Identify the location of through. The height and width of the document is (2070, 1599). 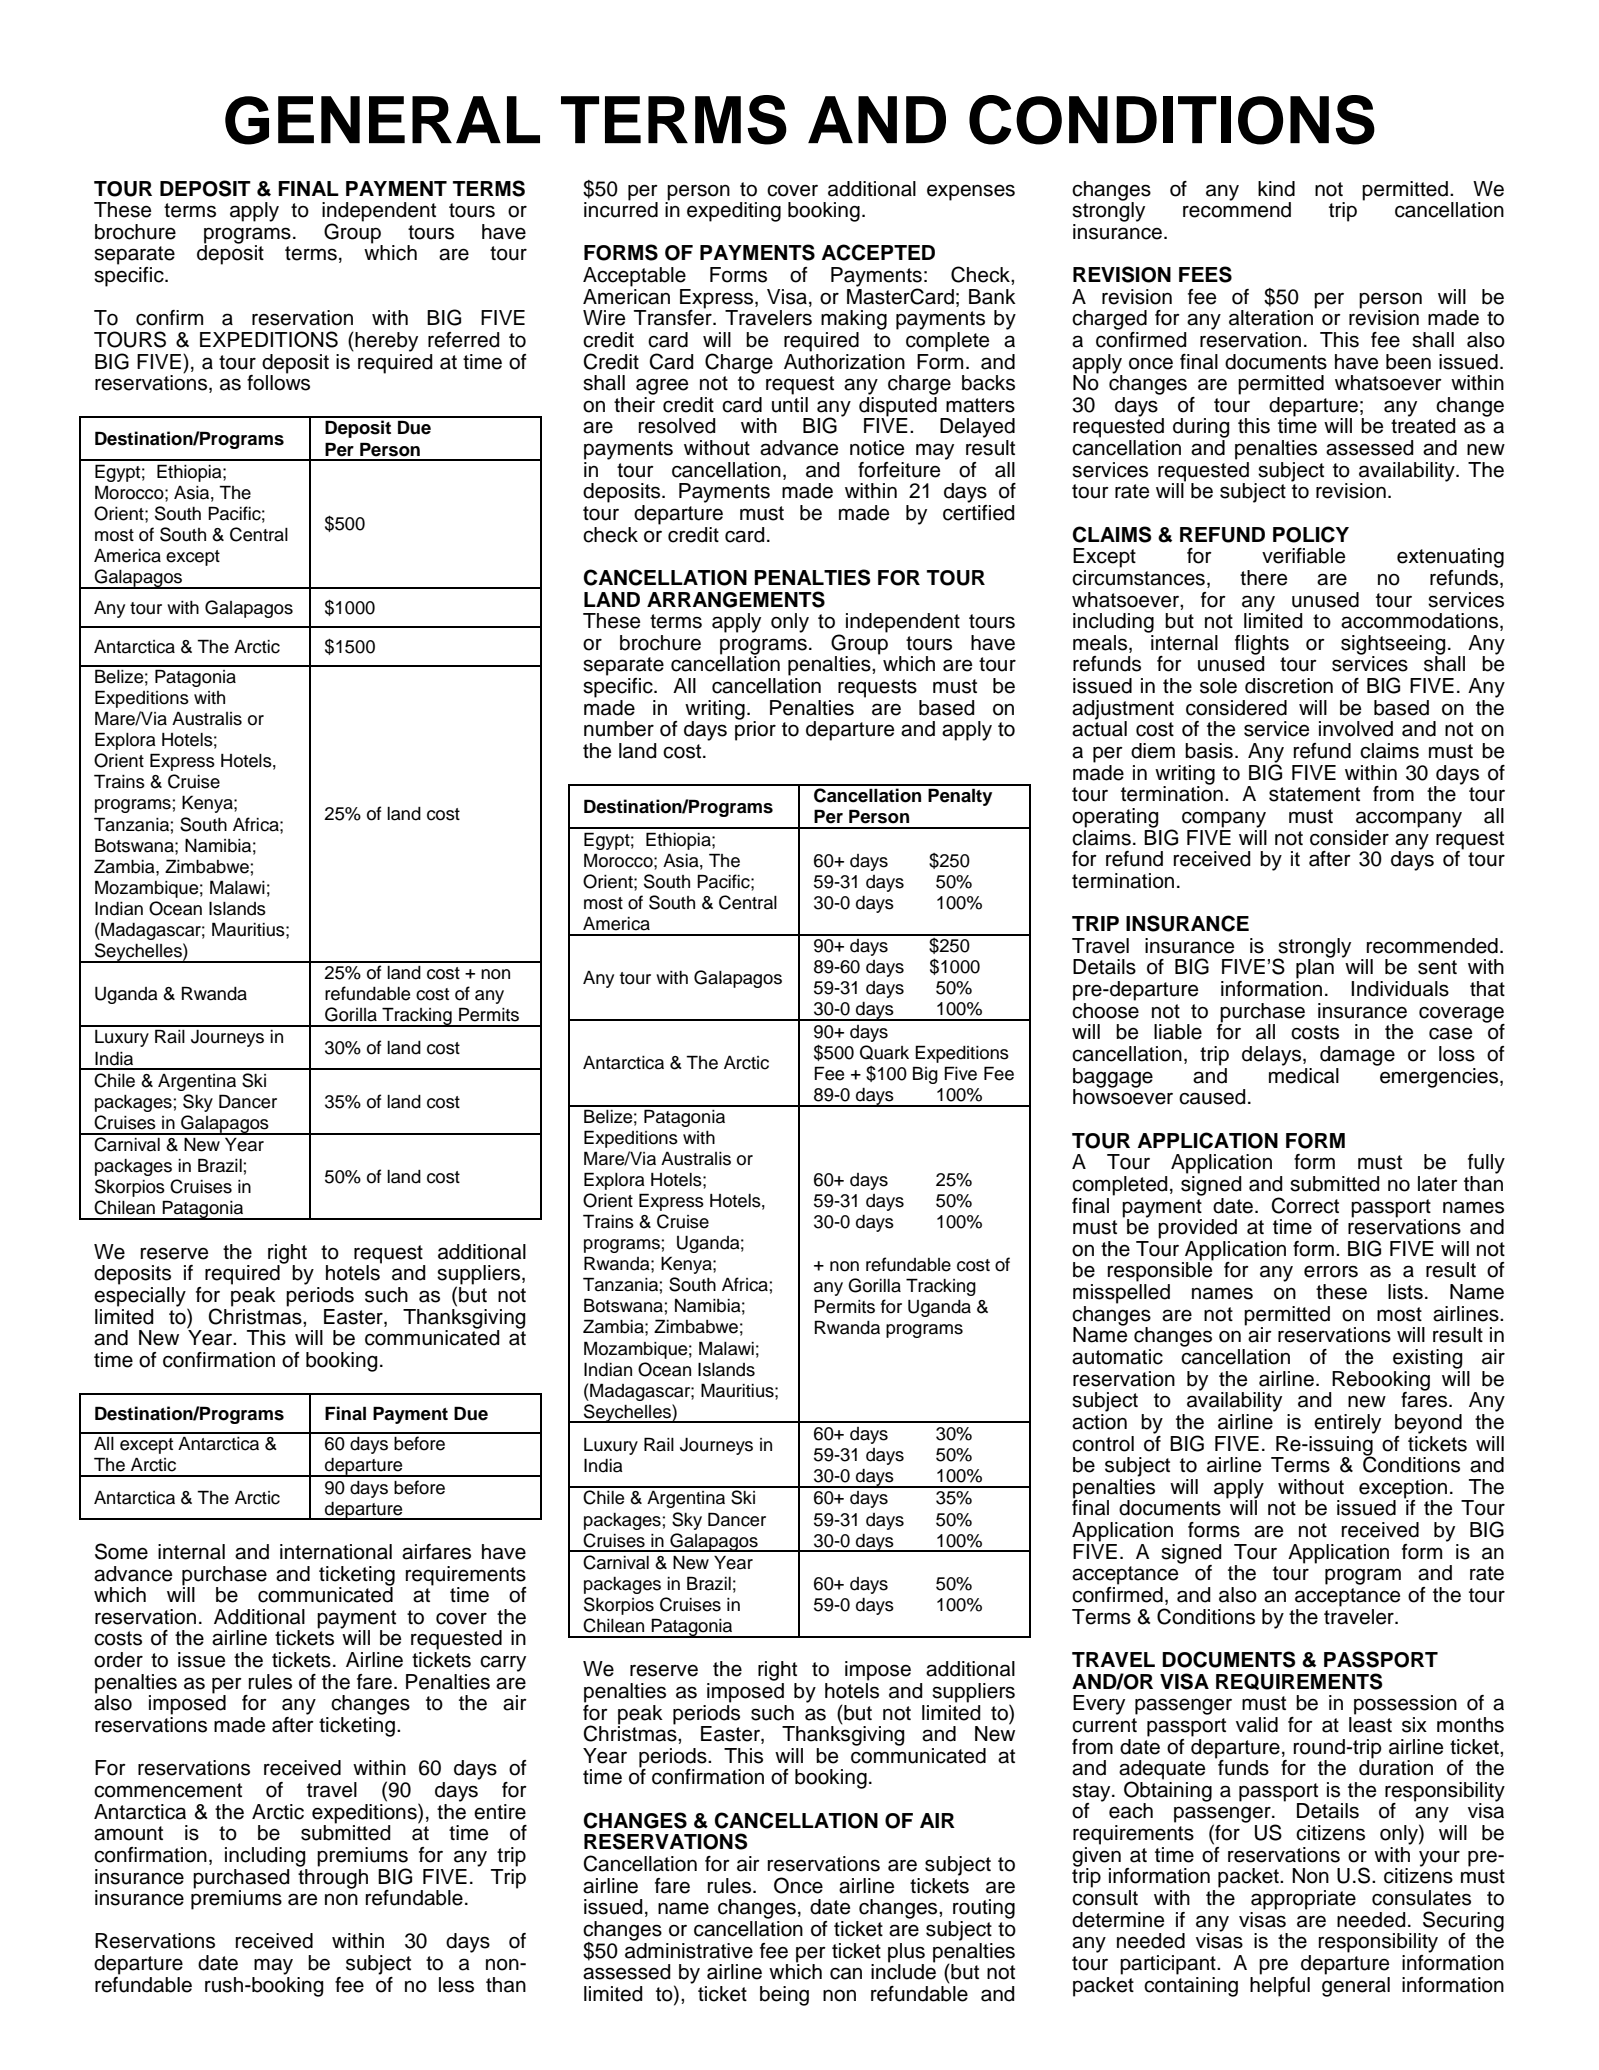
(333, 1877).
